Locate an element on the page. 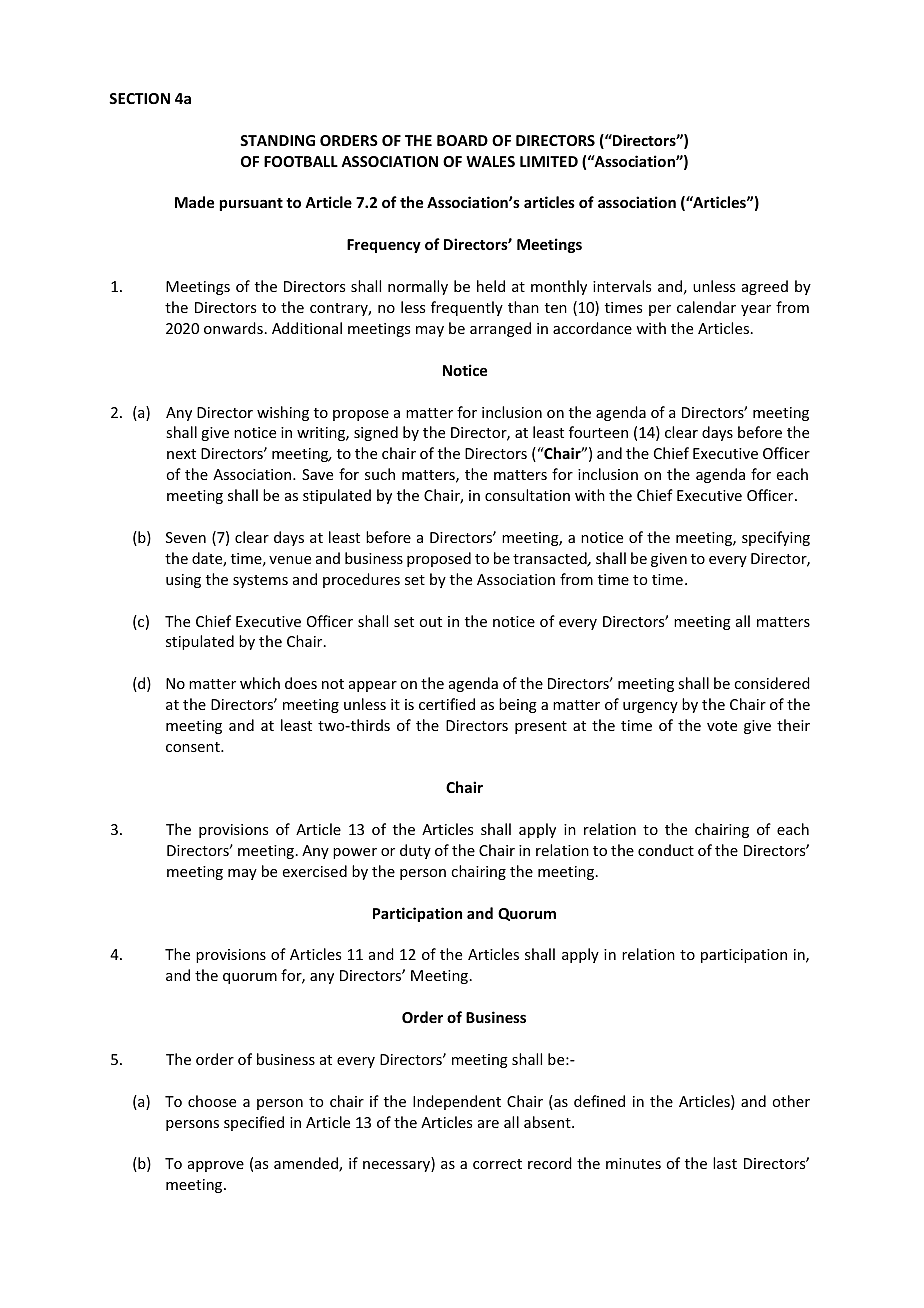 The width and height of the image is (924, 1308). BOARD is located at coordinates (462, 140).
